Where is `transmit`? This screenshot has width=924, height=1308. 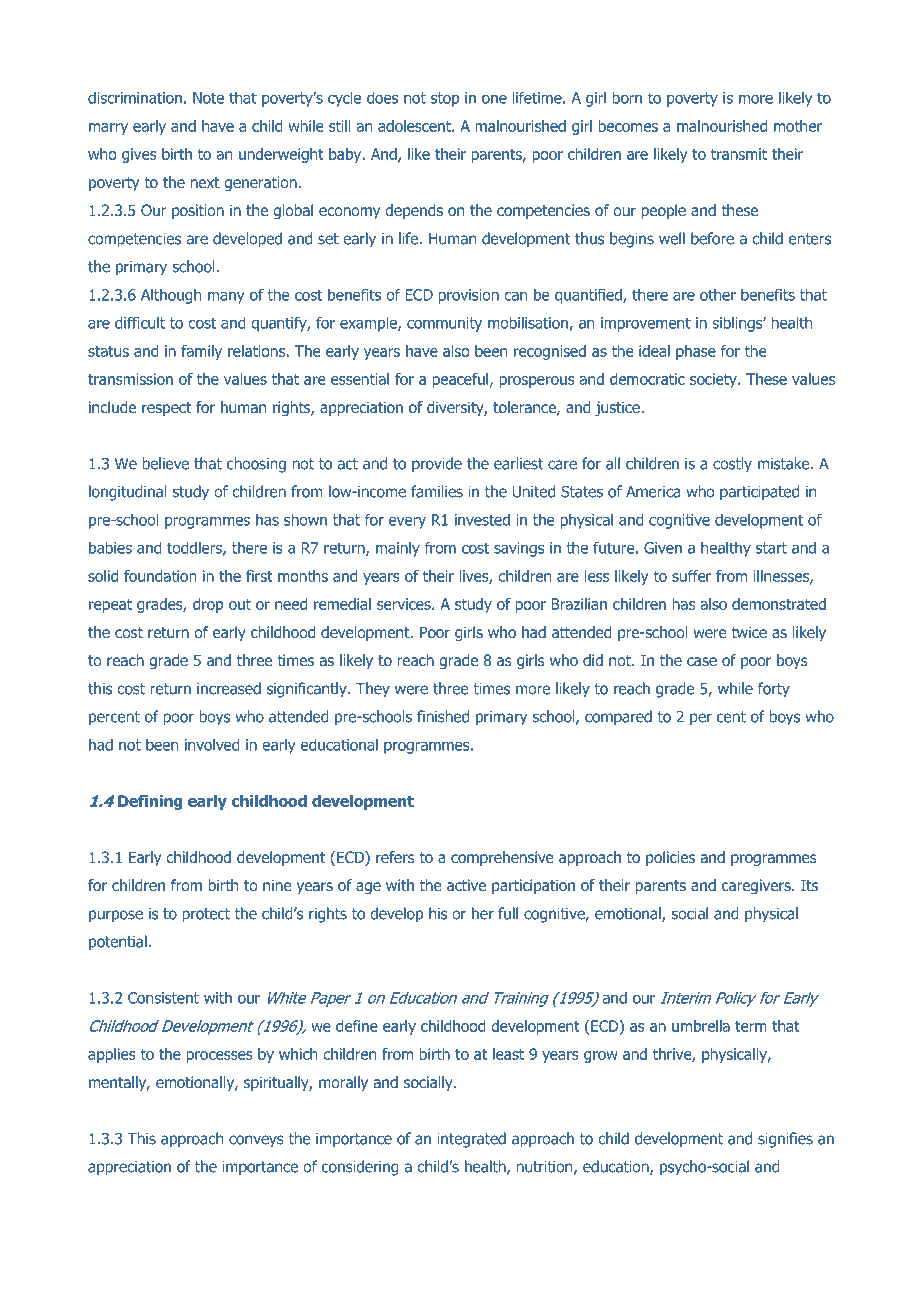 transmit is located at coordinates (739, 154).
